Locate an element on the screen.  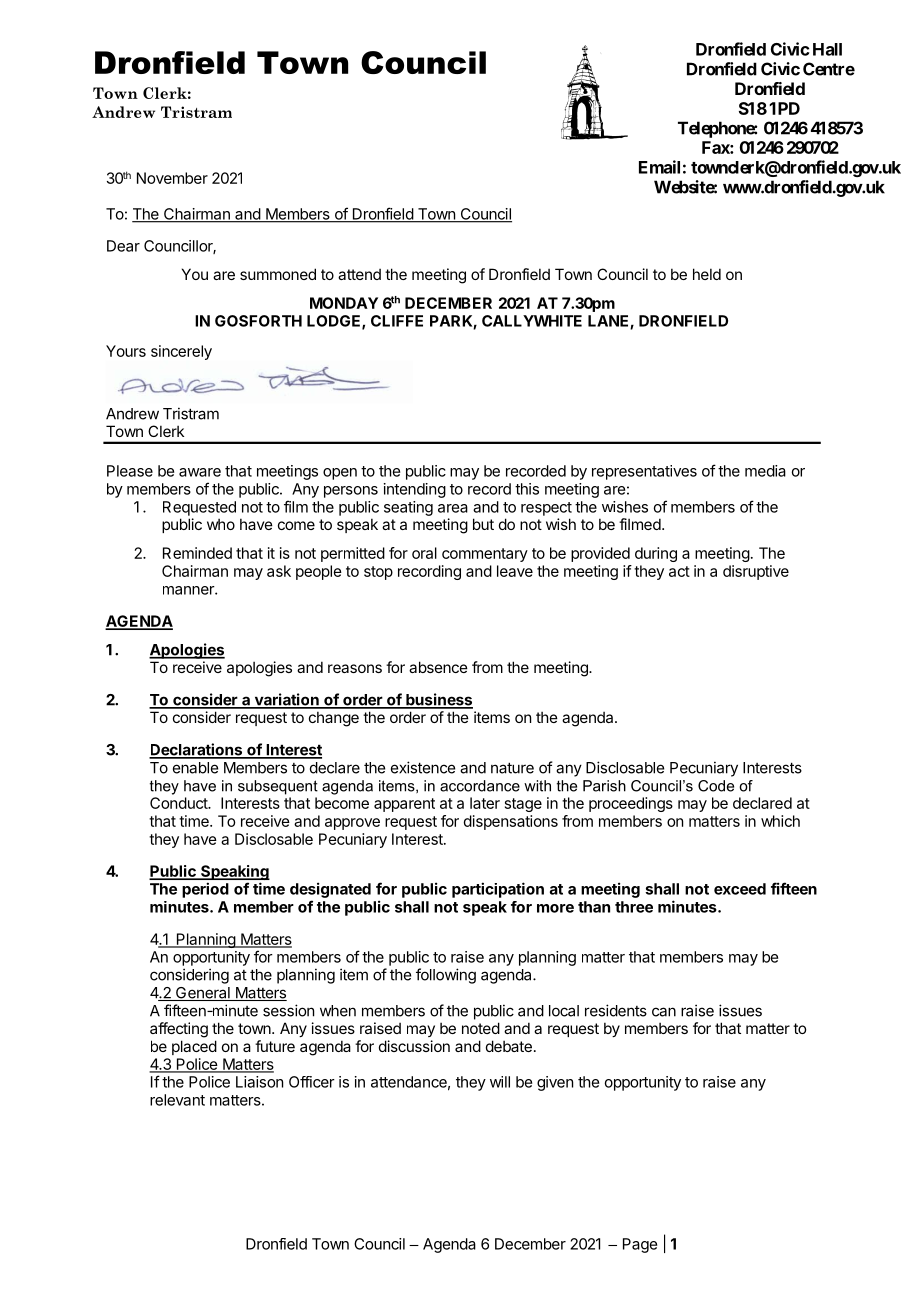
media is located at coordinates (765, 471).
